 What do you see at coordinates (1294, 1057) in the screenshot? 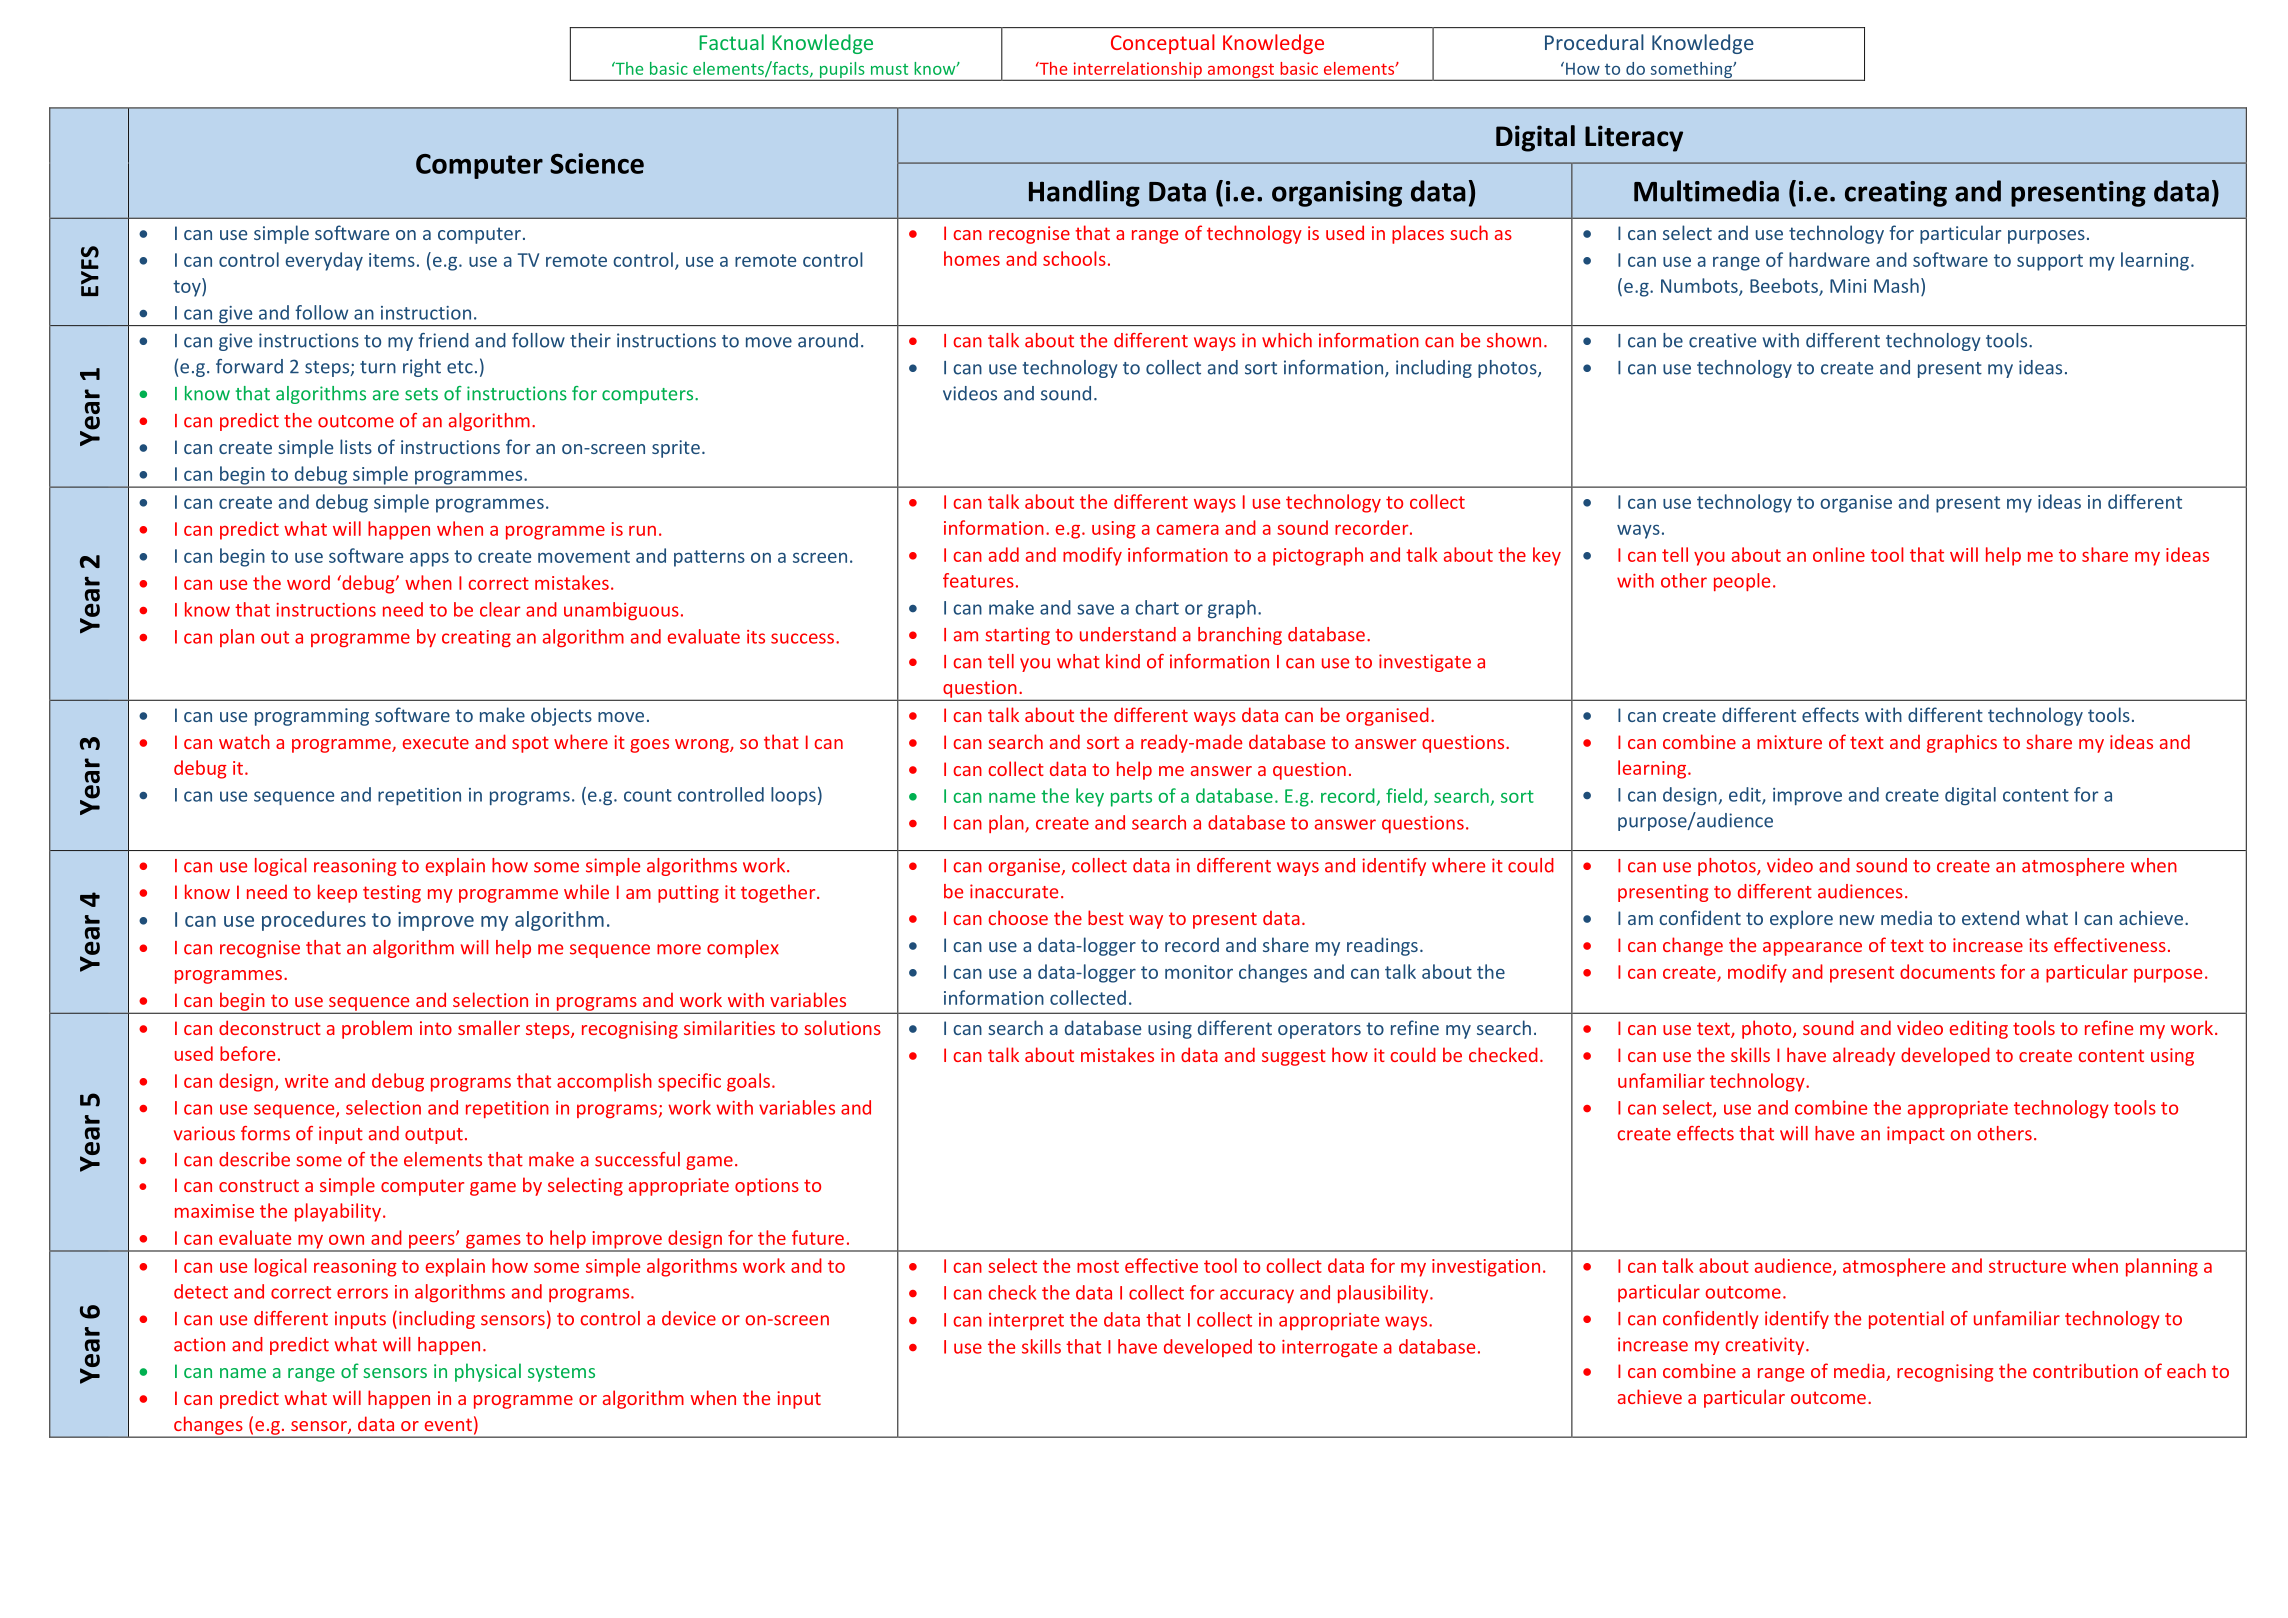
I see `suggest` at bounding box center [1294, 1057].
